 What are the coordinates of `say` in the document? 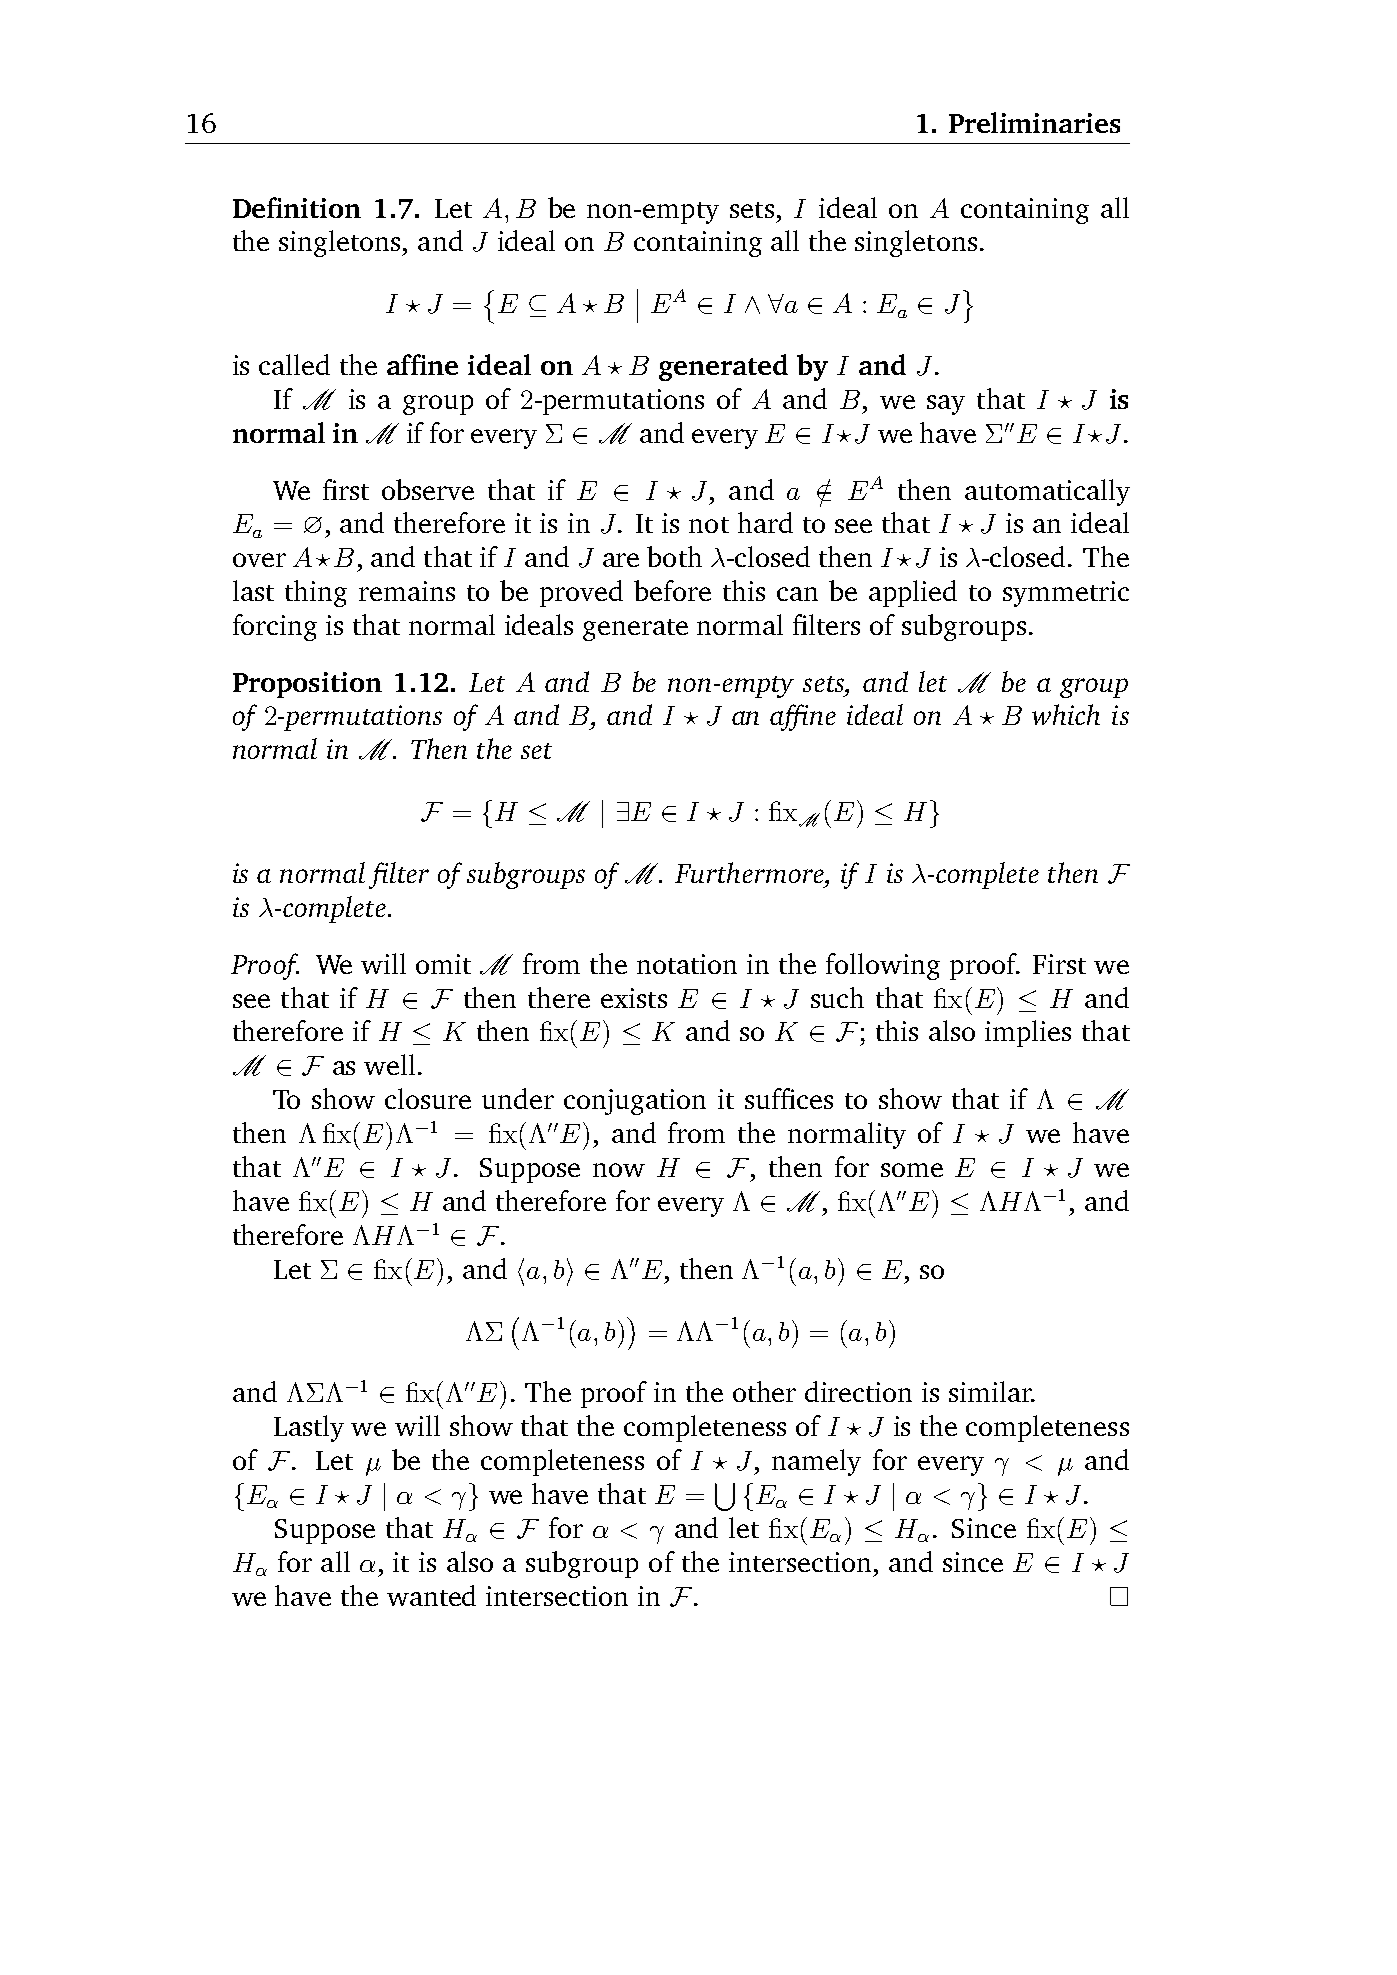 It's located at (946, 405).
